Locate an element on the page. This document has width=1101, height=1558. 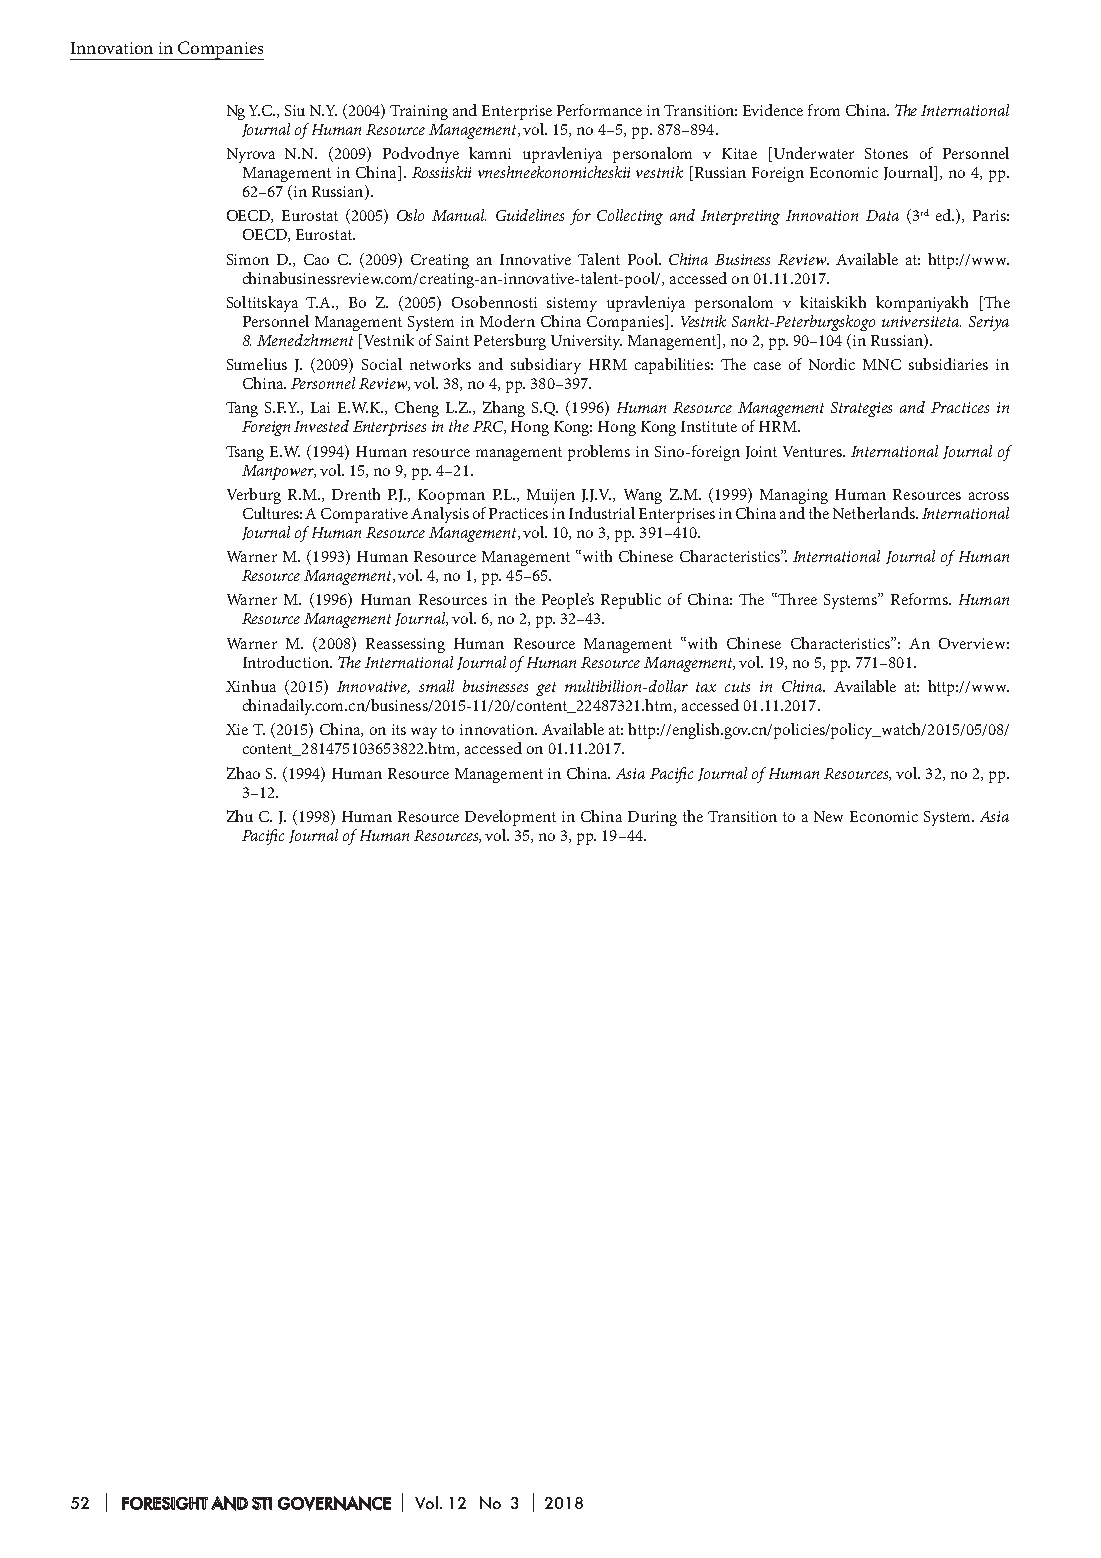
Zhao is located at coordinates (243, 773).
